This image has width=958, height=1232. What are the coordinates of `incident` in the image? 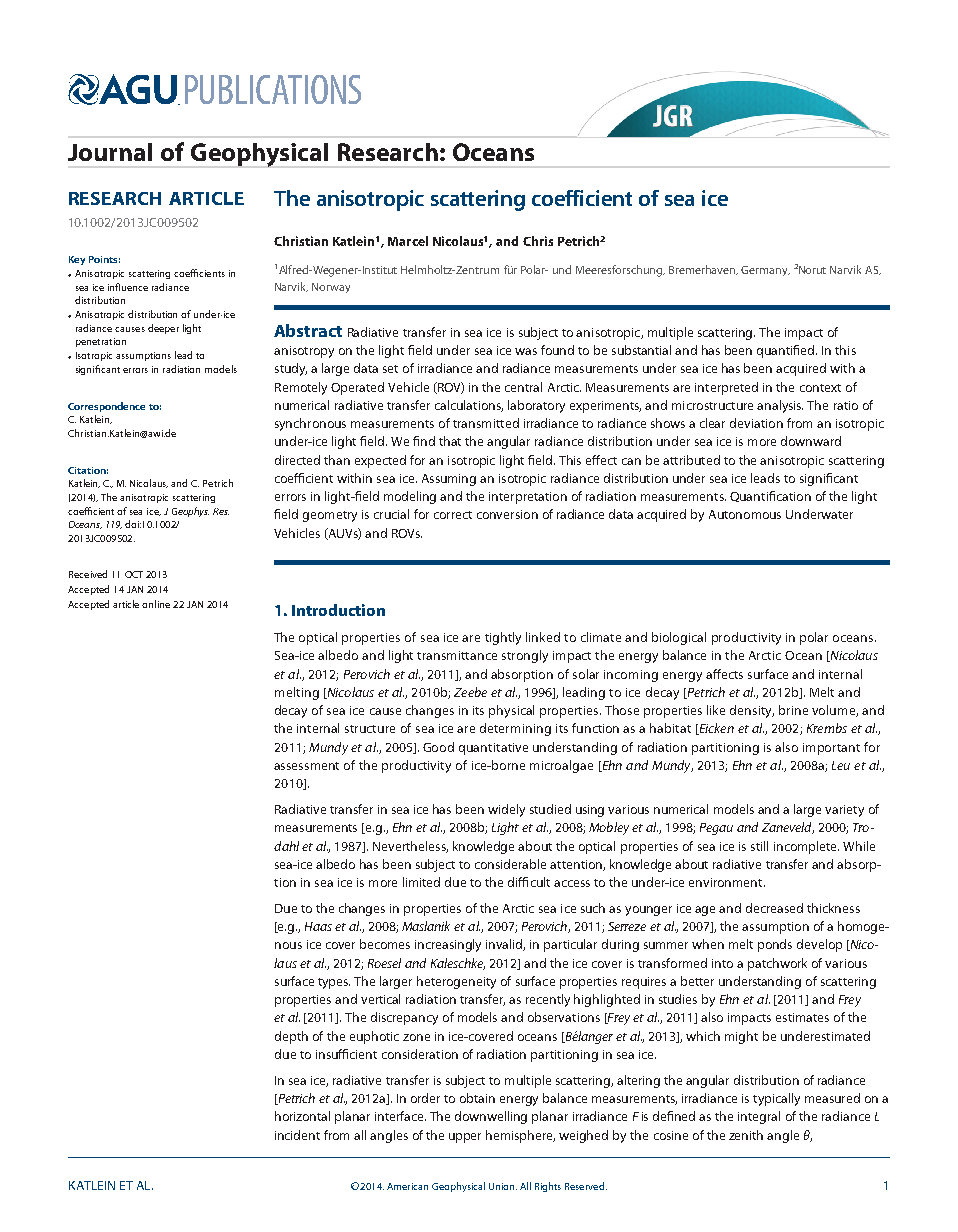 It's located at (297, 1135).
